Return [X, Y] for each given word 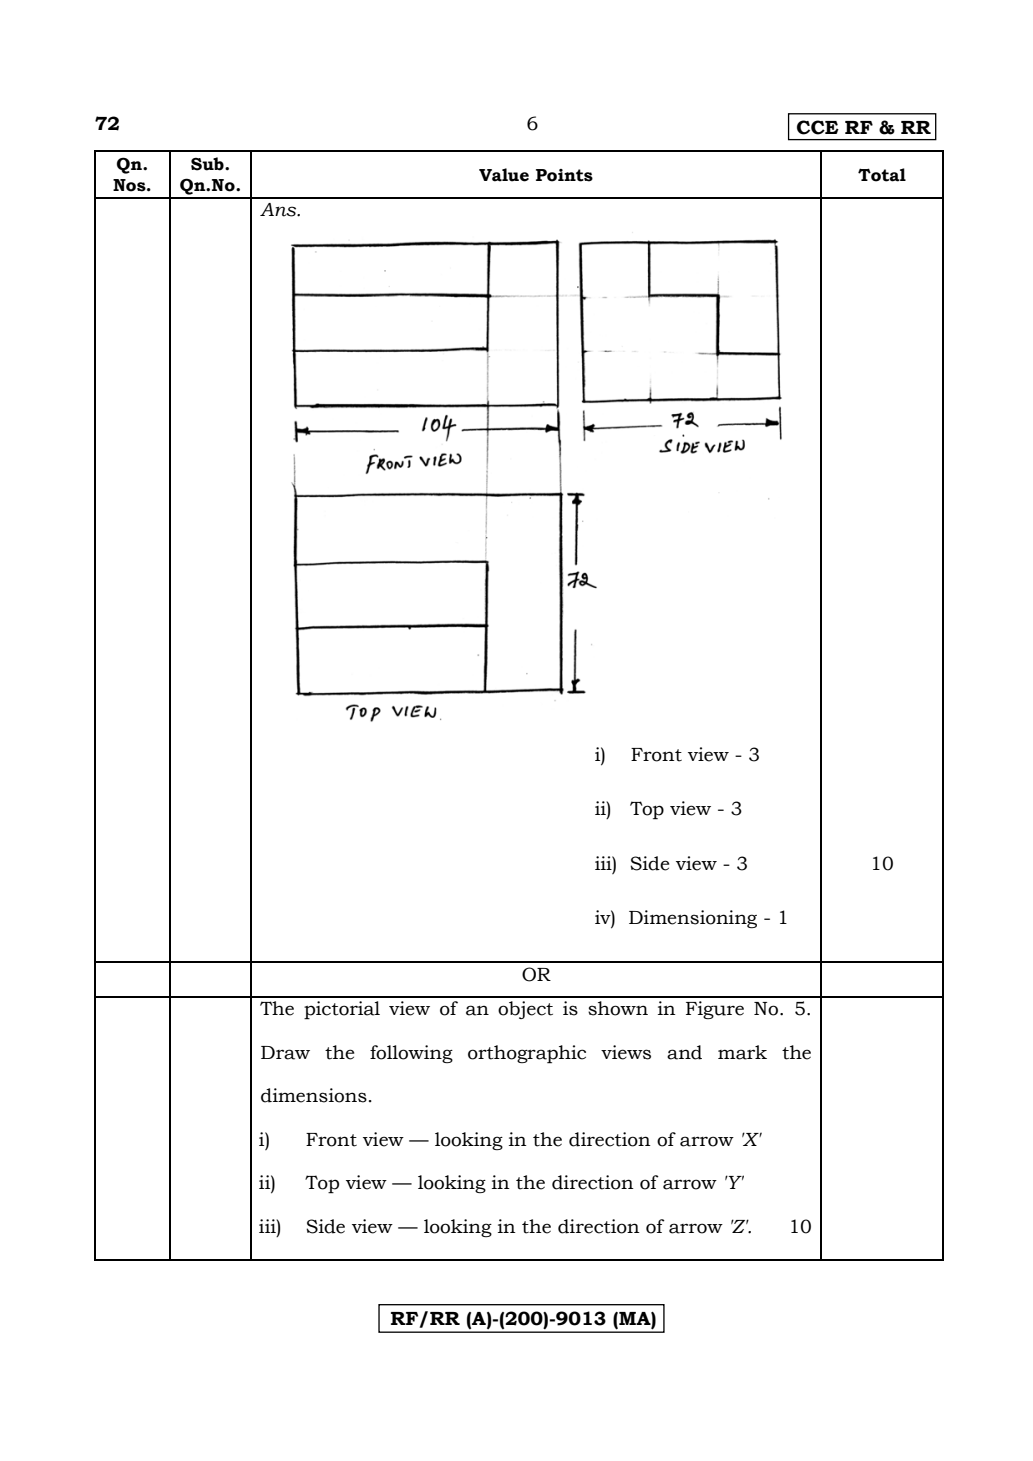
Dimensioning [693, 919]
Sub [208, 164]
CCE [818, 127]
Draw [285, 1053]
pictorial [342, 1010]
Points [564, 175]
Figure [715, 1010]
